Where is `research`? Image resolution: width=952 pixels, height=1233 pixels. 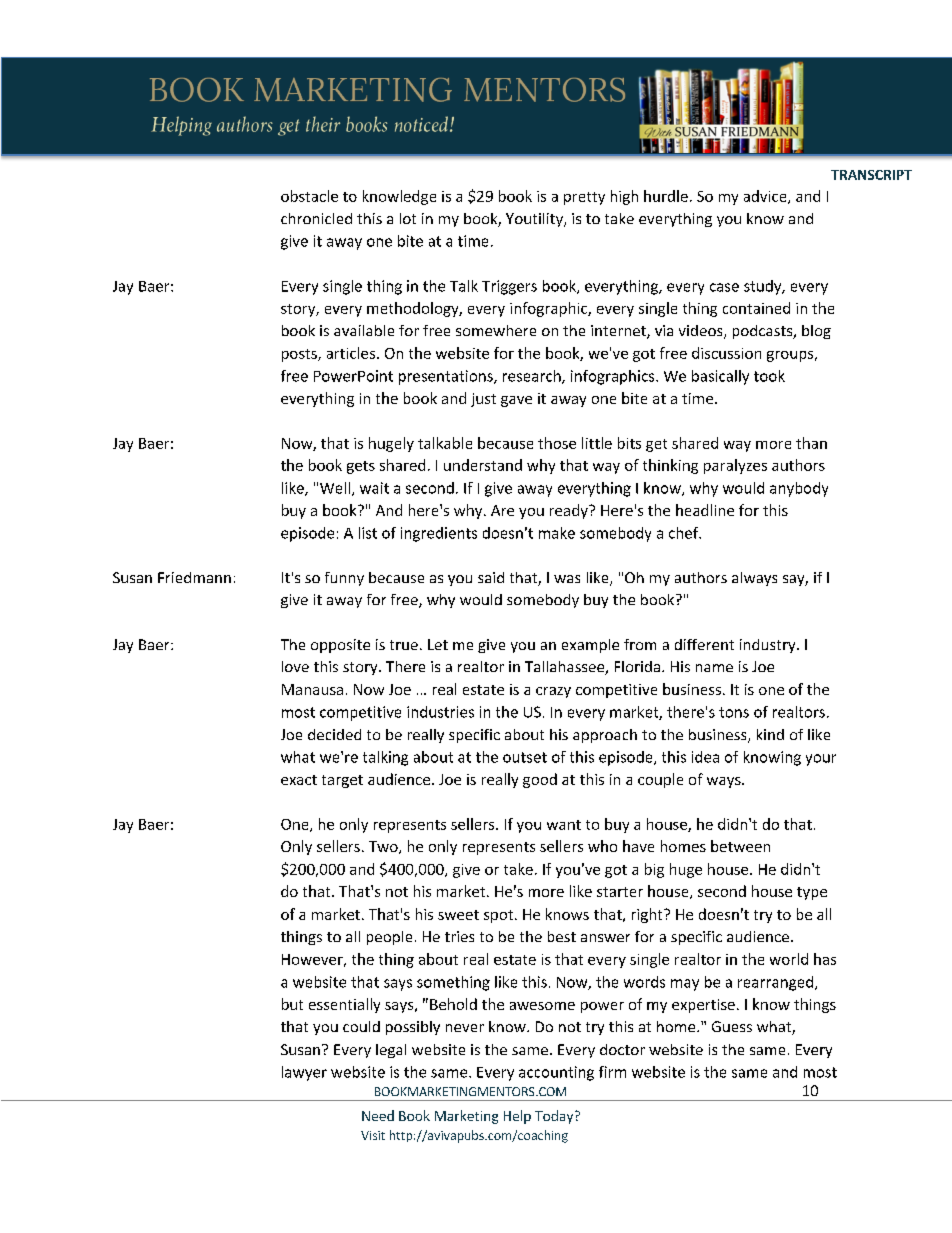
research is located at coordinates (533, 377).
